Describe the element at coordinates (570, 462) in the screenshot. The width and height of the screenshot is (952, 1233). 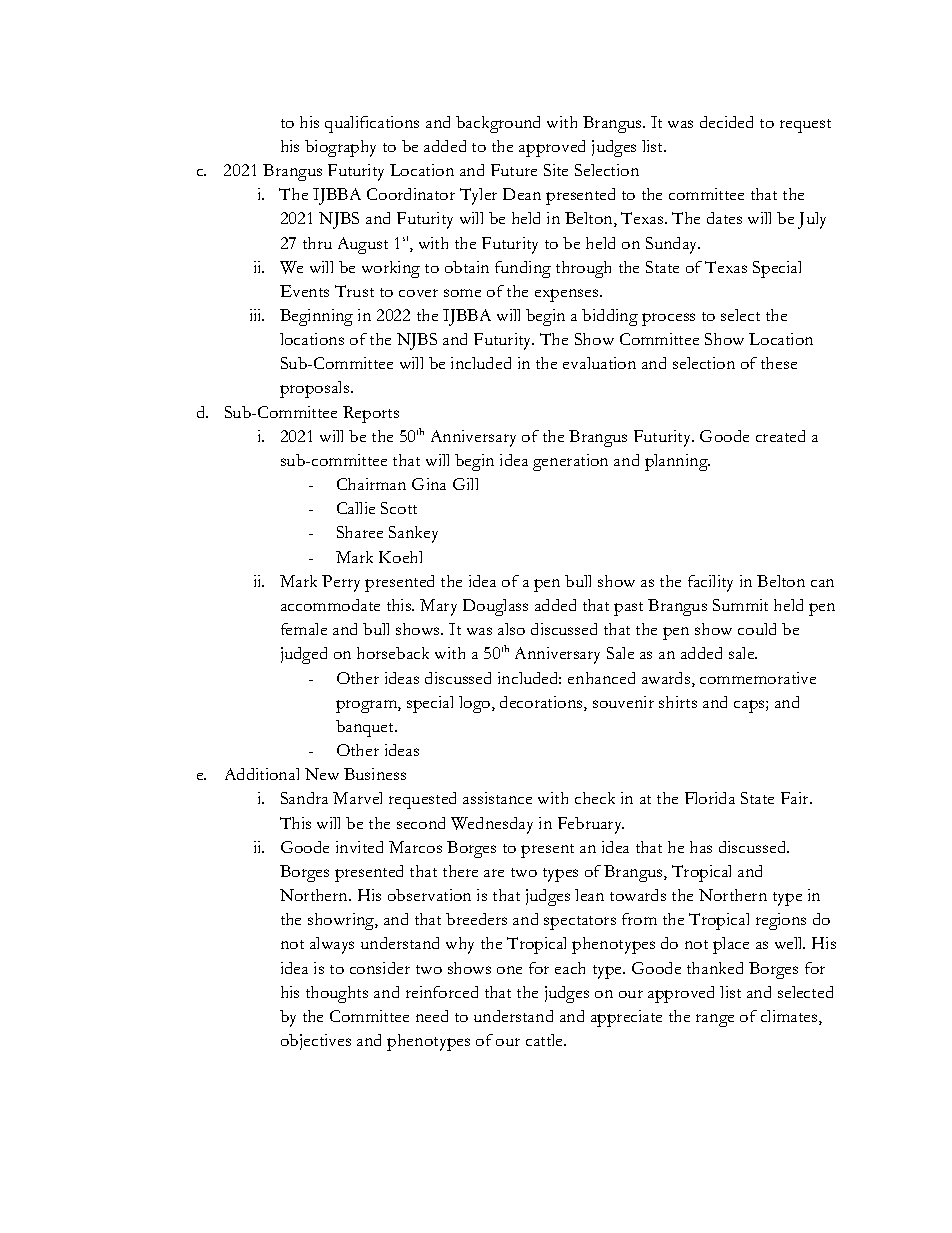
I see `generation` at that location.
